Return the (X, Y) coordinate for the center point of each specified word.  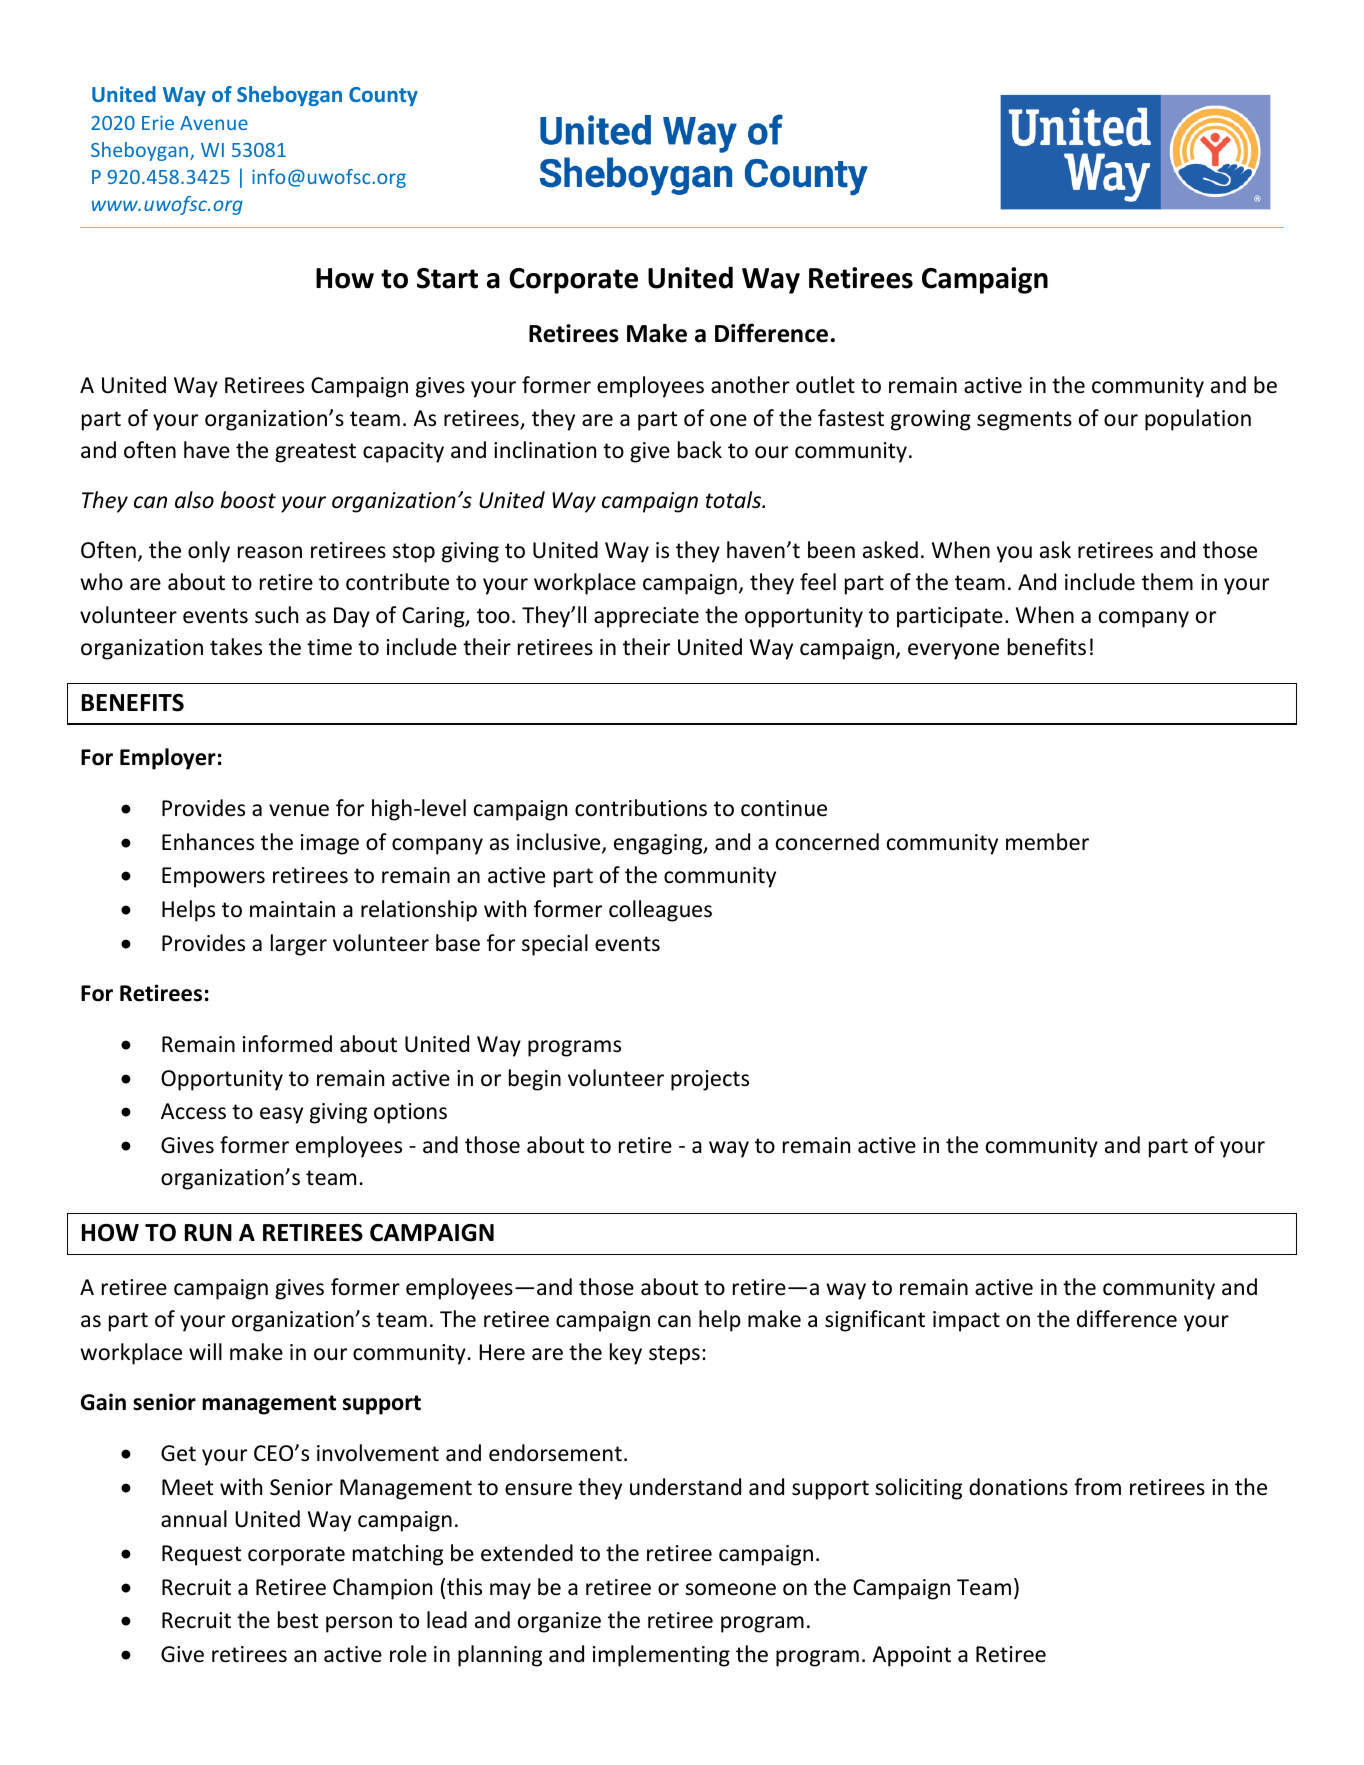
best (298, 1620)
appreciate (646, 617)
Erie (158, 122)
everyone (953, 651)
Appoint (911, 1656)
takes (236, 647)
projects (710, 1080)
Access (193, 1111)
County (383, 96)
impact (966, 1321)
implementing (661, 1656)
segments (1024, 421)
